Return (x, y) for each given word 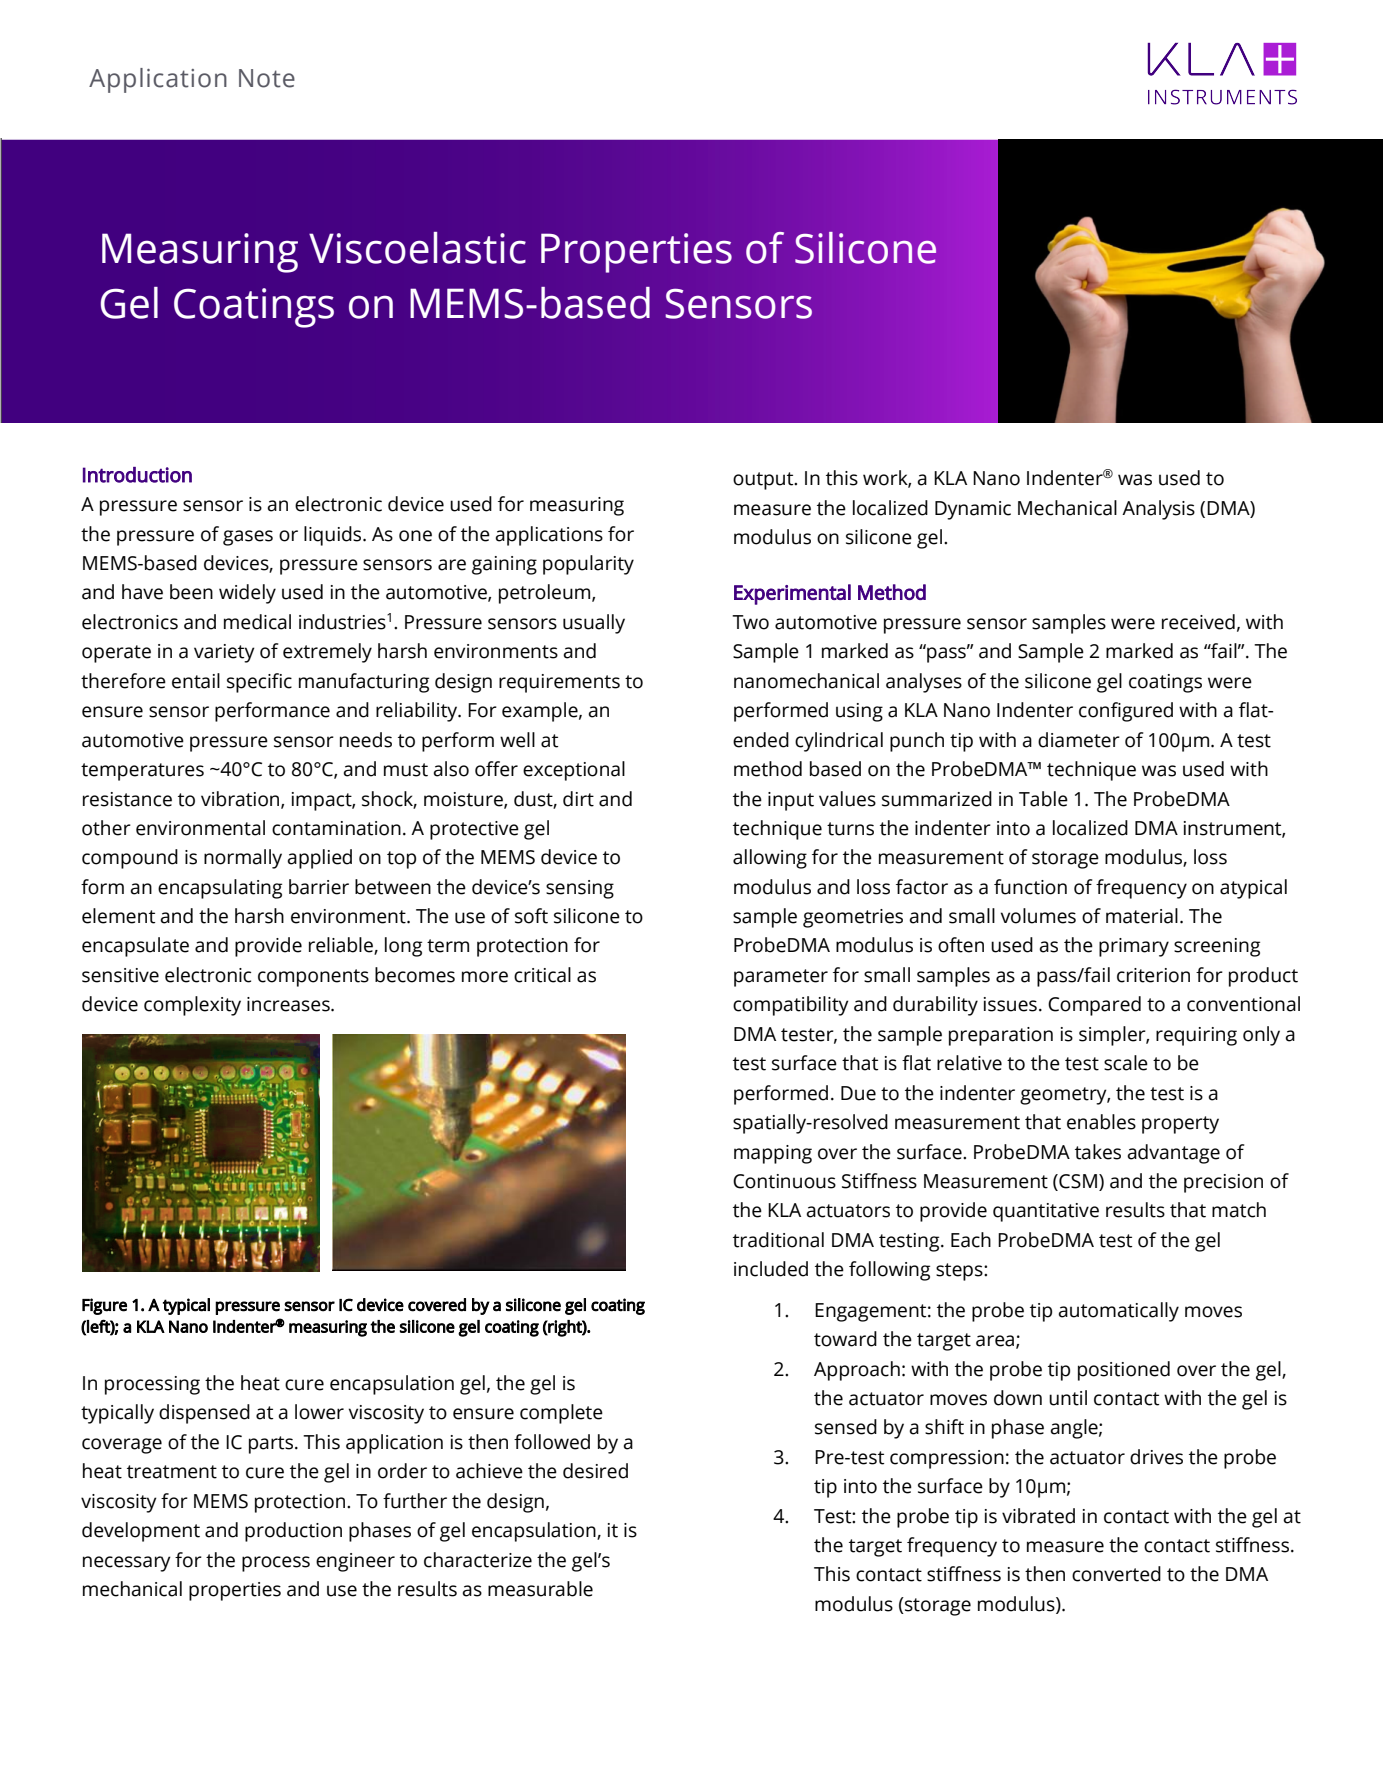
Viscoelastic (417, 248)
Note (267, 78)
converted (1116, 1574)
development (141, 1532)
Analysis (1158, 510)
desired (595, 1471)
